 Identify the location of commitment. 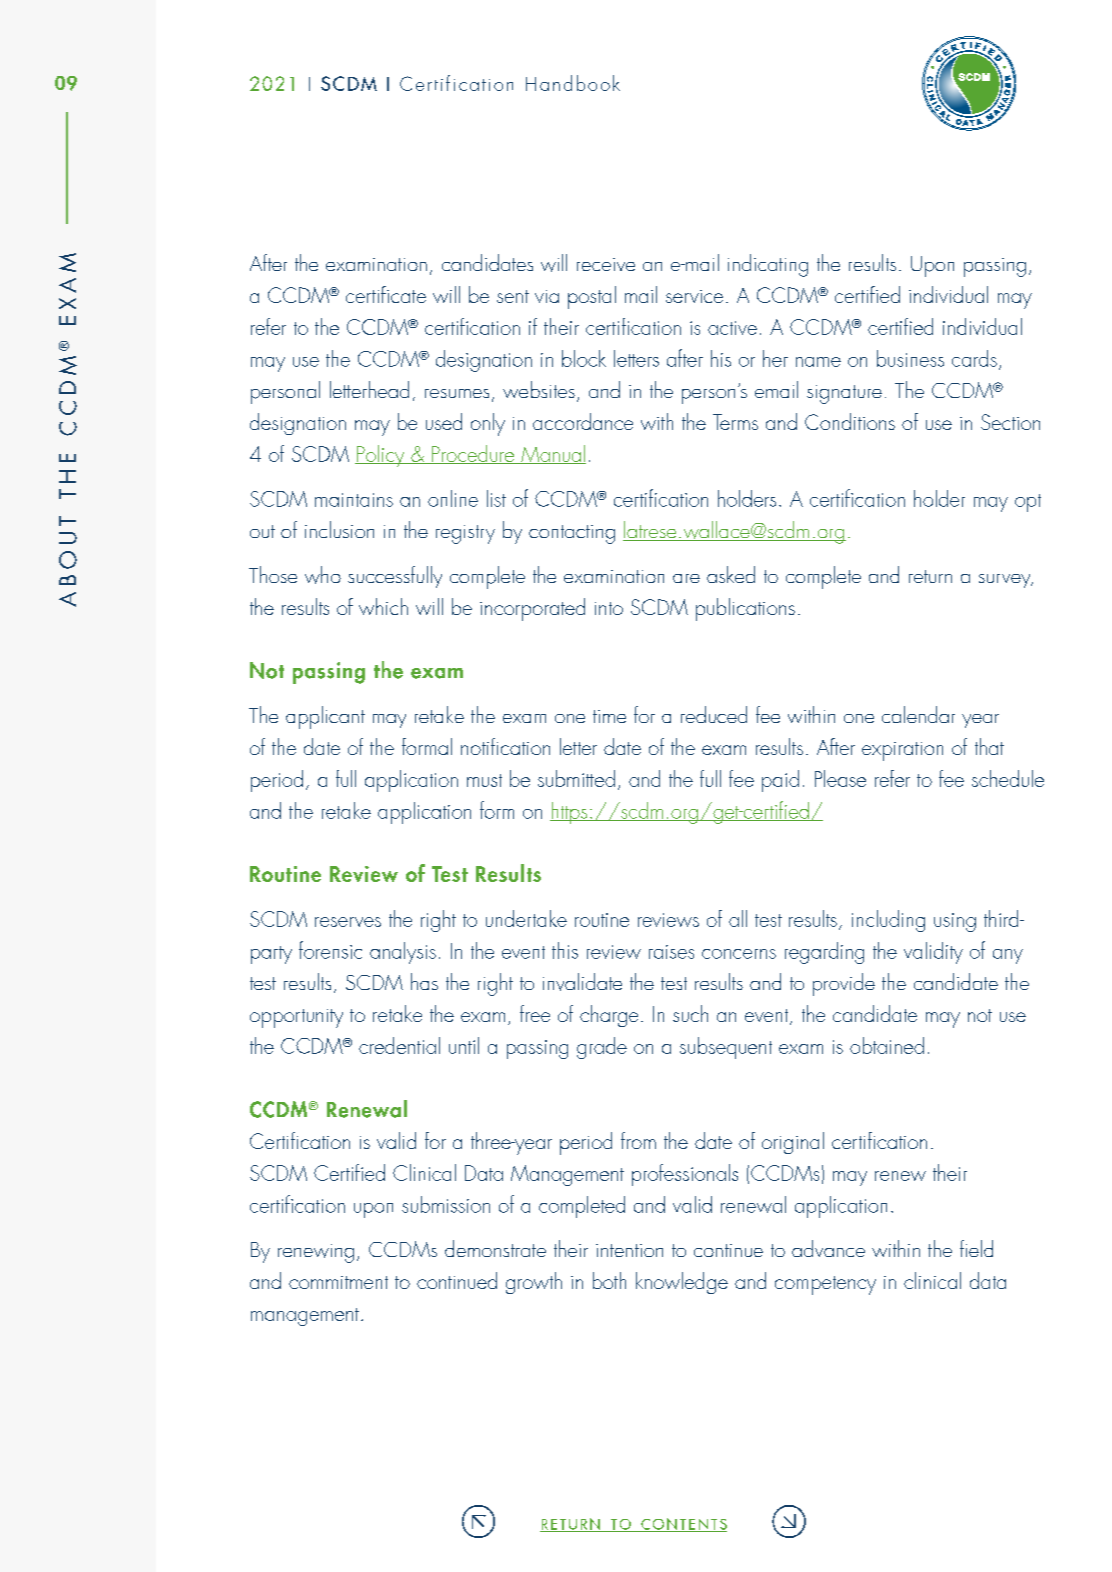
(338, 1282).
